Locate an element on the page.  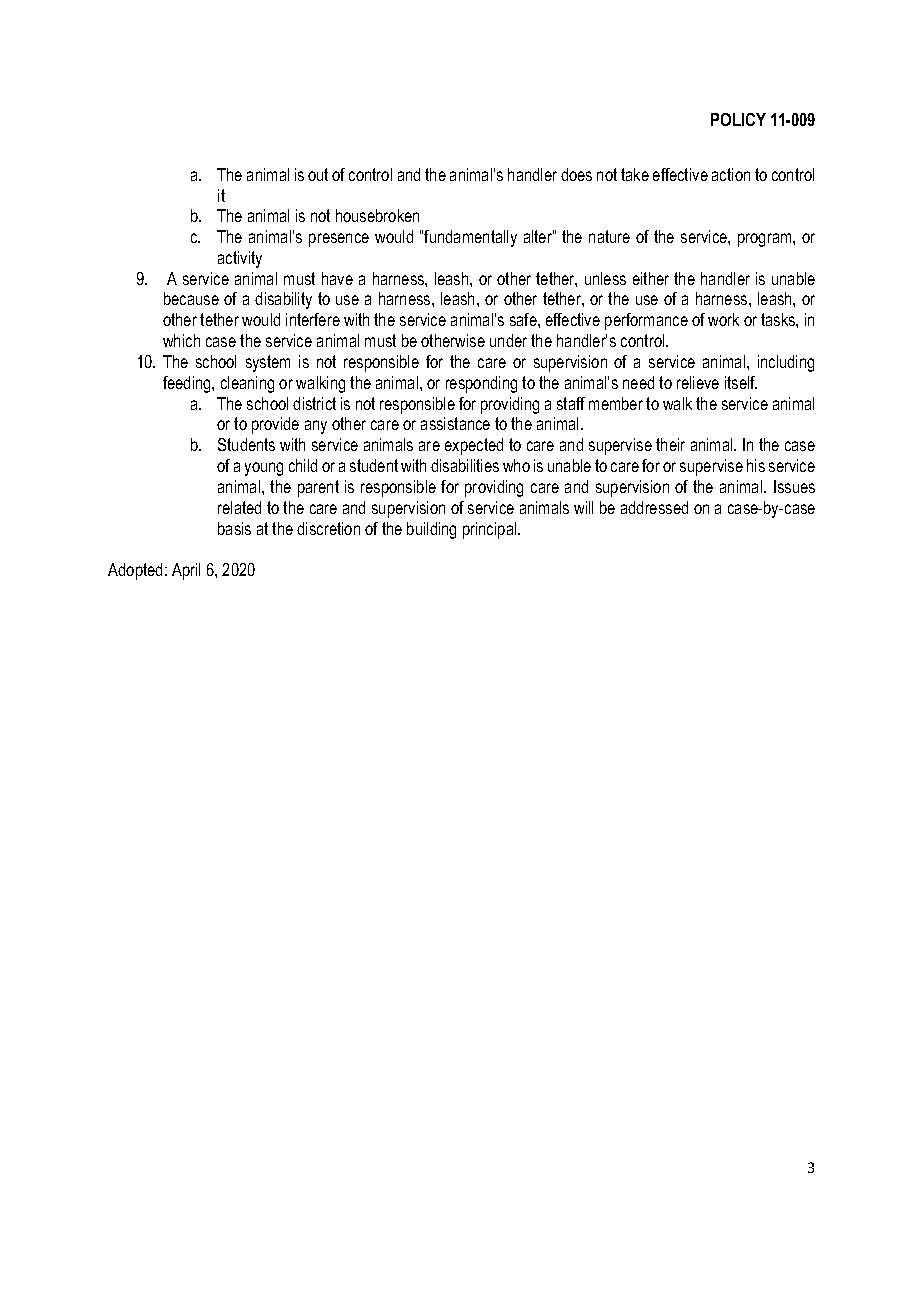
does is located at coordinates (576, 174).
